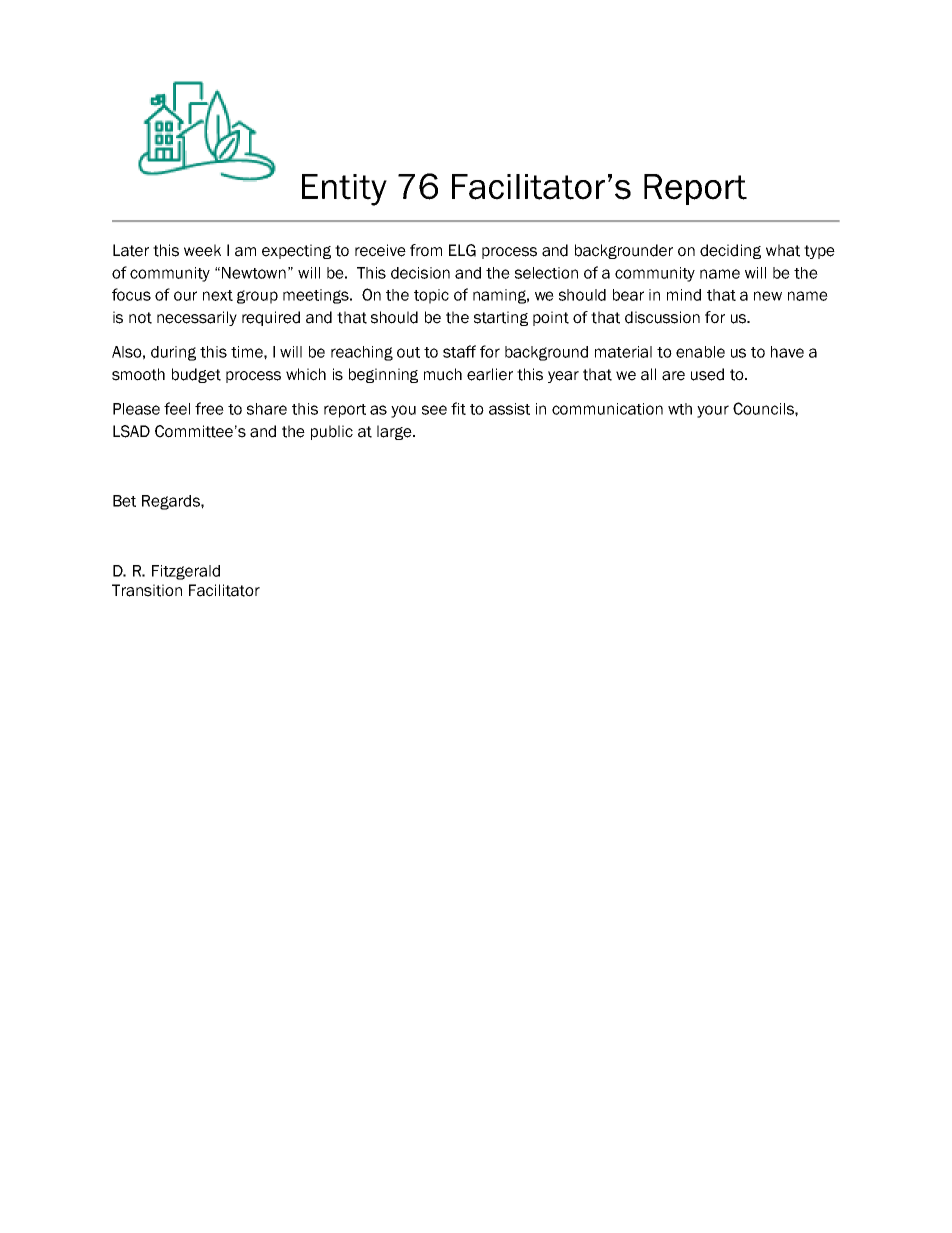 The image size is (952, 1233). What do you see at coordinates (218, 295) in the image?
I see `next` at bounding box center [218, 295].
